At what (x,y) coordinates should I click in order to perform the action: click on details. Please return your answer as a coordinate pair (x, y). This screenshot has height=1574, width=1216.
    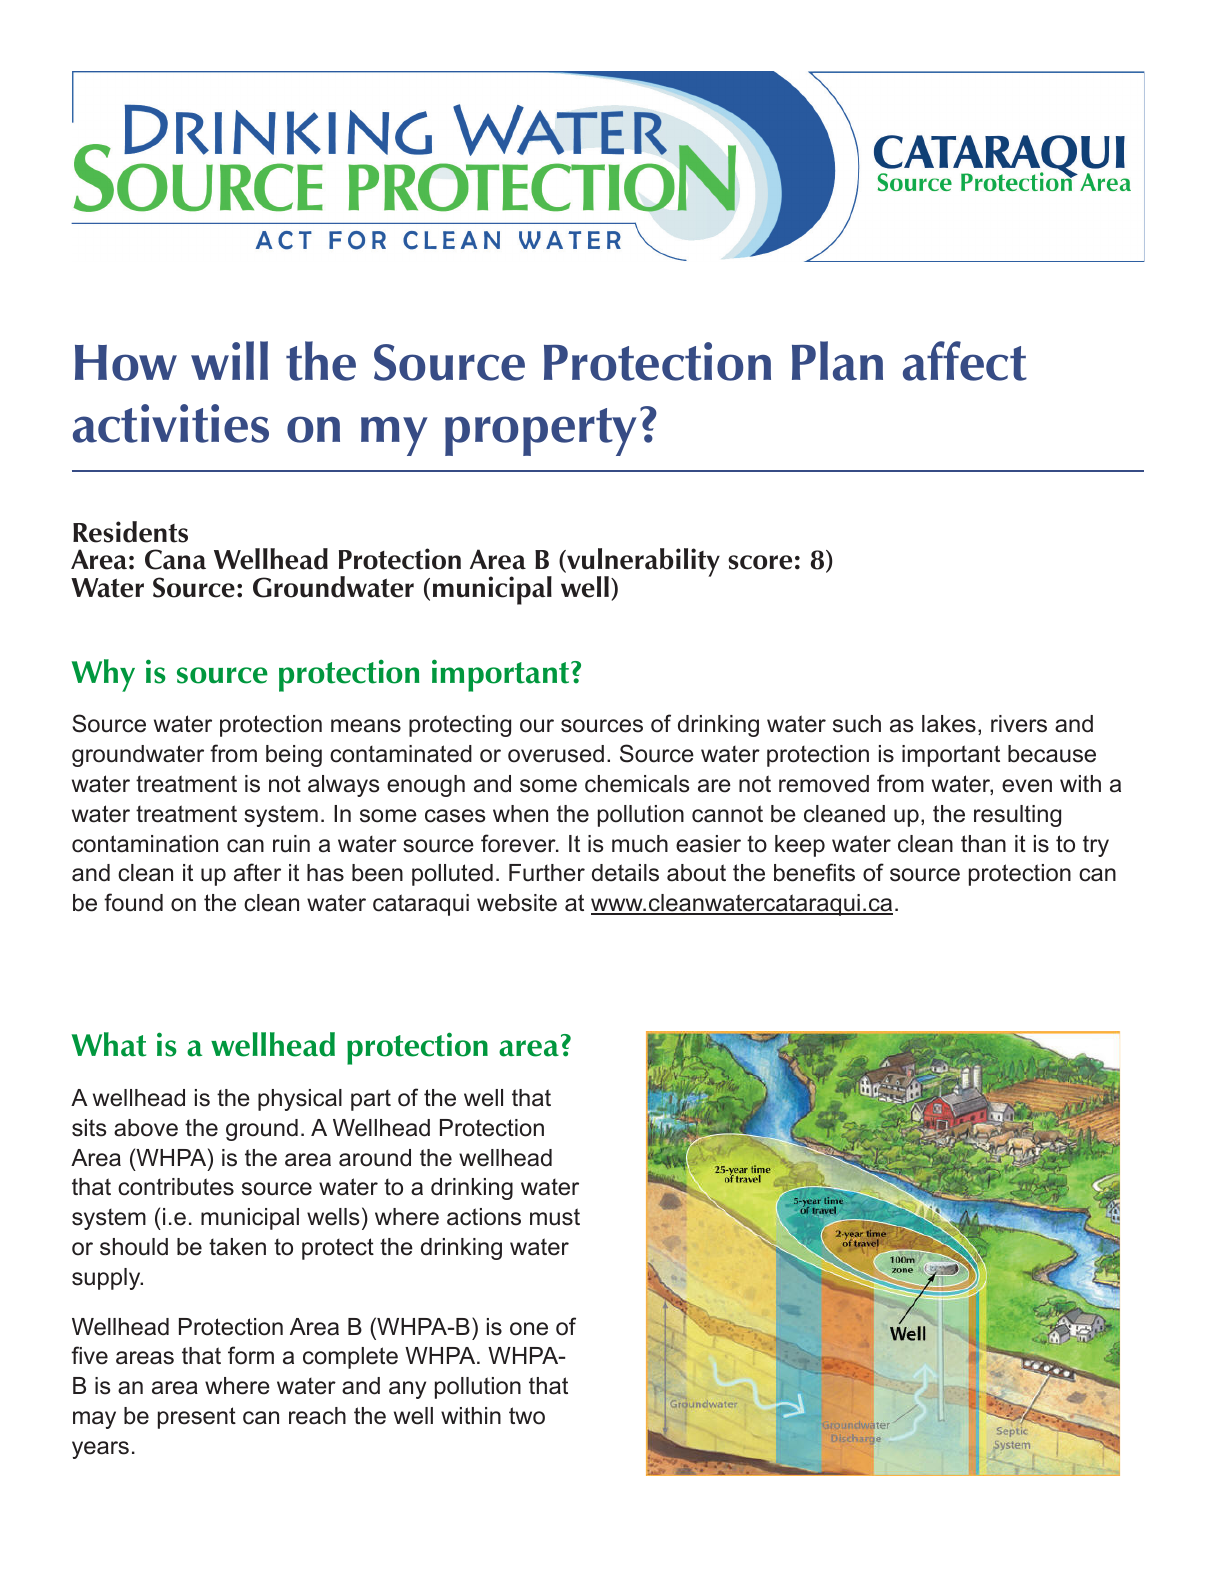
    Looking at the image, I should click on (625, 873).
